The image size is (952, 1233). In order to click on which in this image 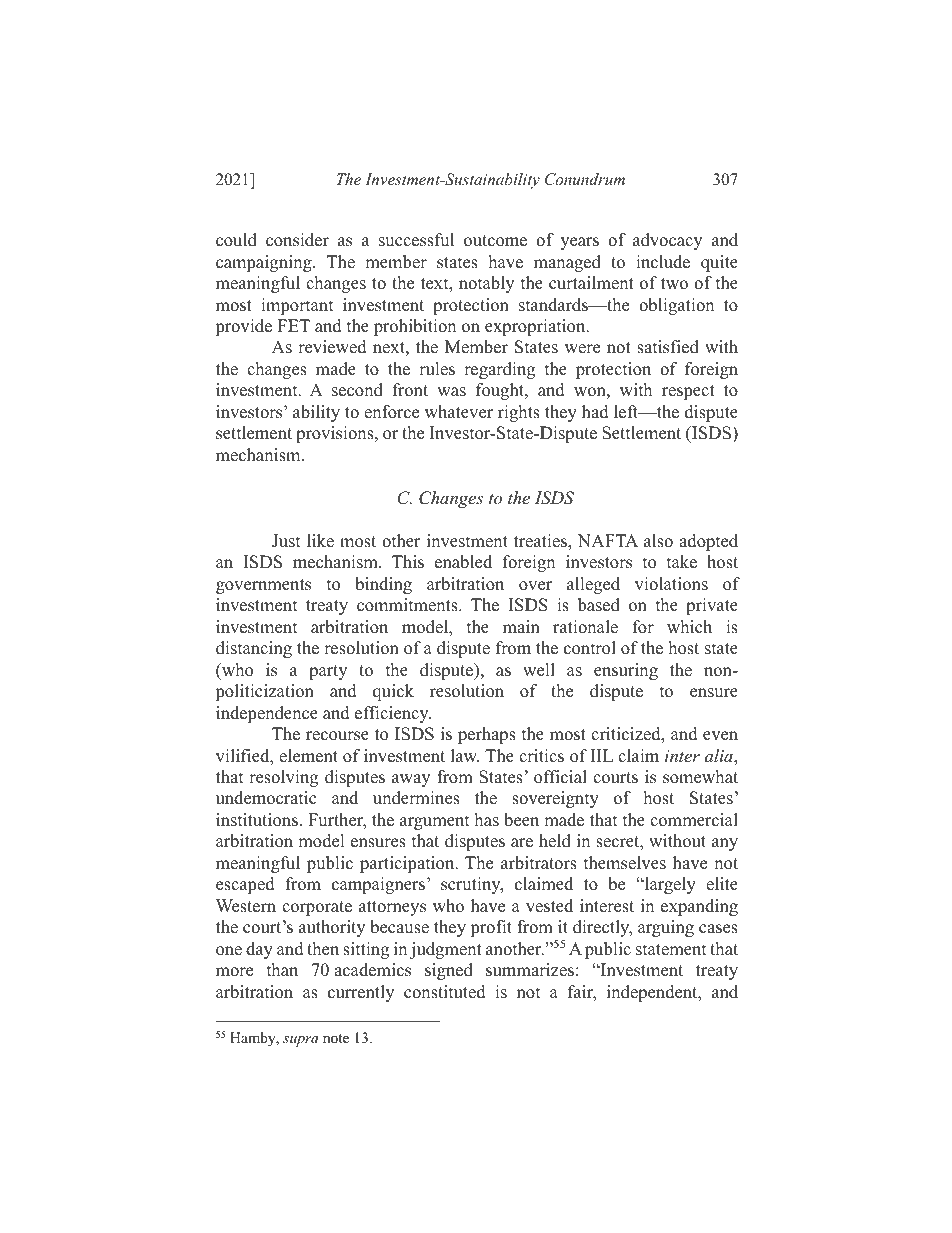, I will do `click(689, 627)`.
